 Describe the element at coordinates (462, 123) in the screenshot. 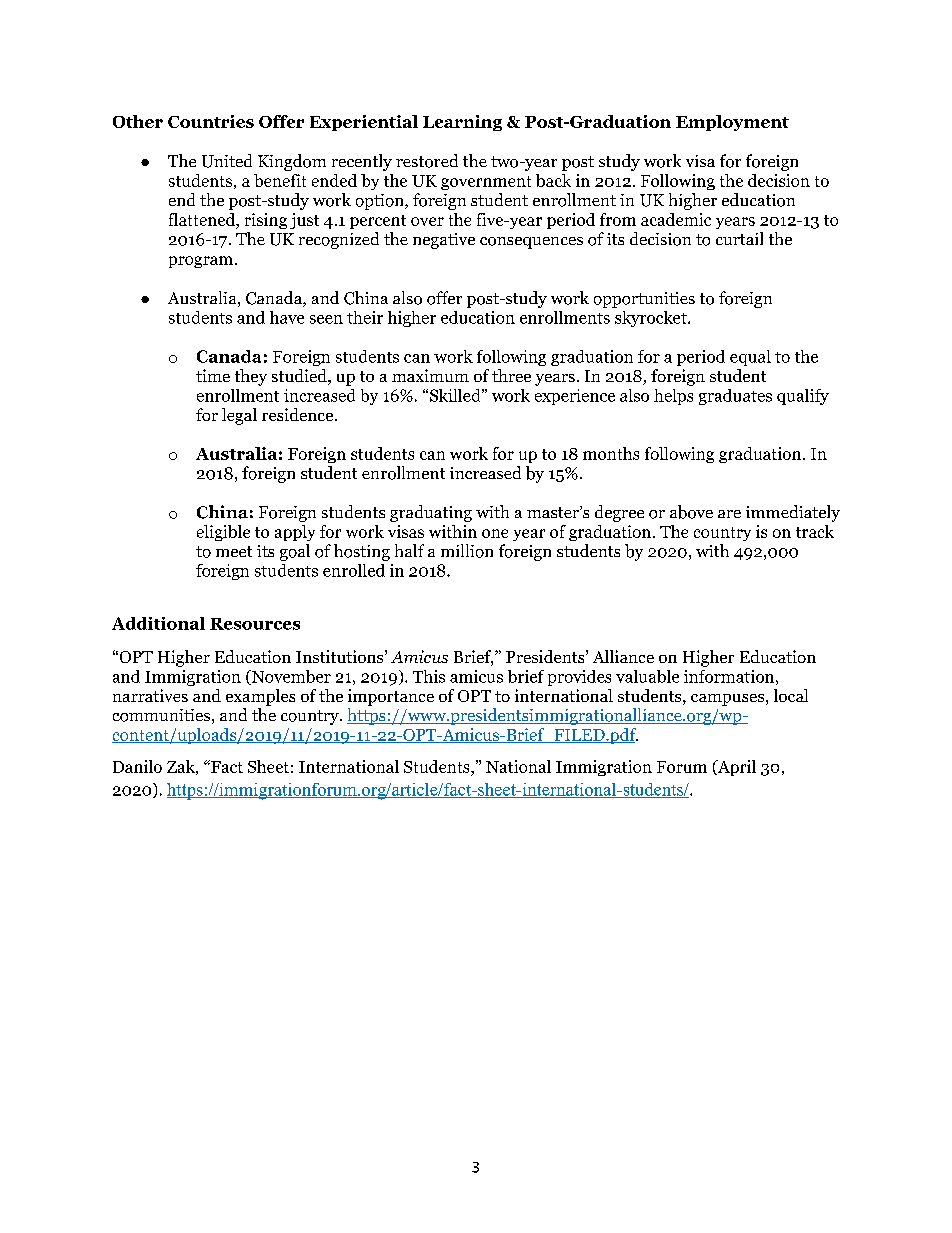

I see `Learning` at that location.
